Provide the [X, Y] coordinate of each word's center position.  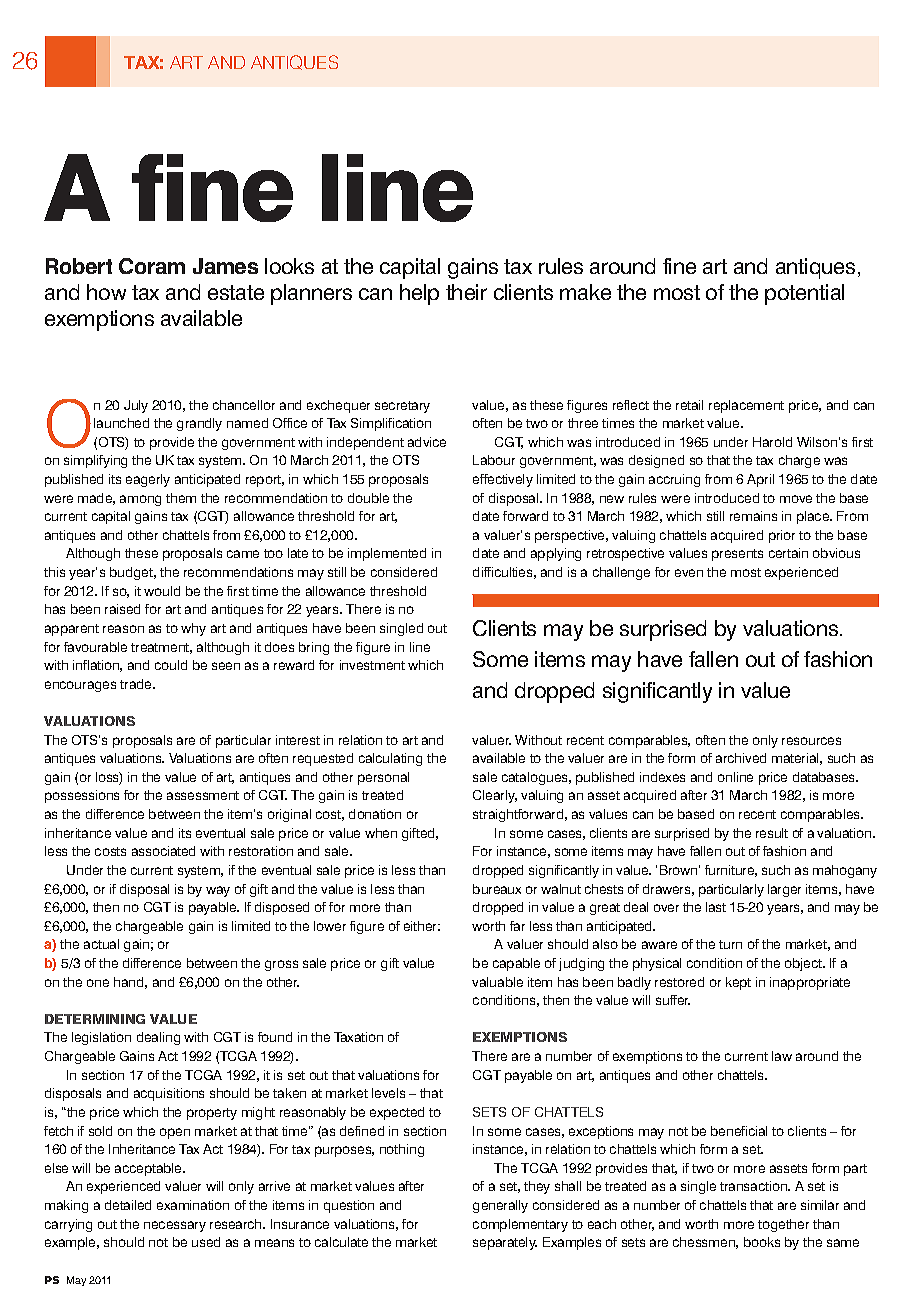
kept [738, 983]
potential [804, 294]
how [106, 292]
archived [741, 758]
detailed [128, 1205]
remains [753, 516]
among [140, 500]
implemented [387, 554]
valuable [497, 982]
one [98, 983]
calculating [390, 759]
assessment [203, 795]
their [466, 292]
